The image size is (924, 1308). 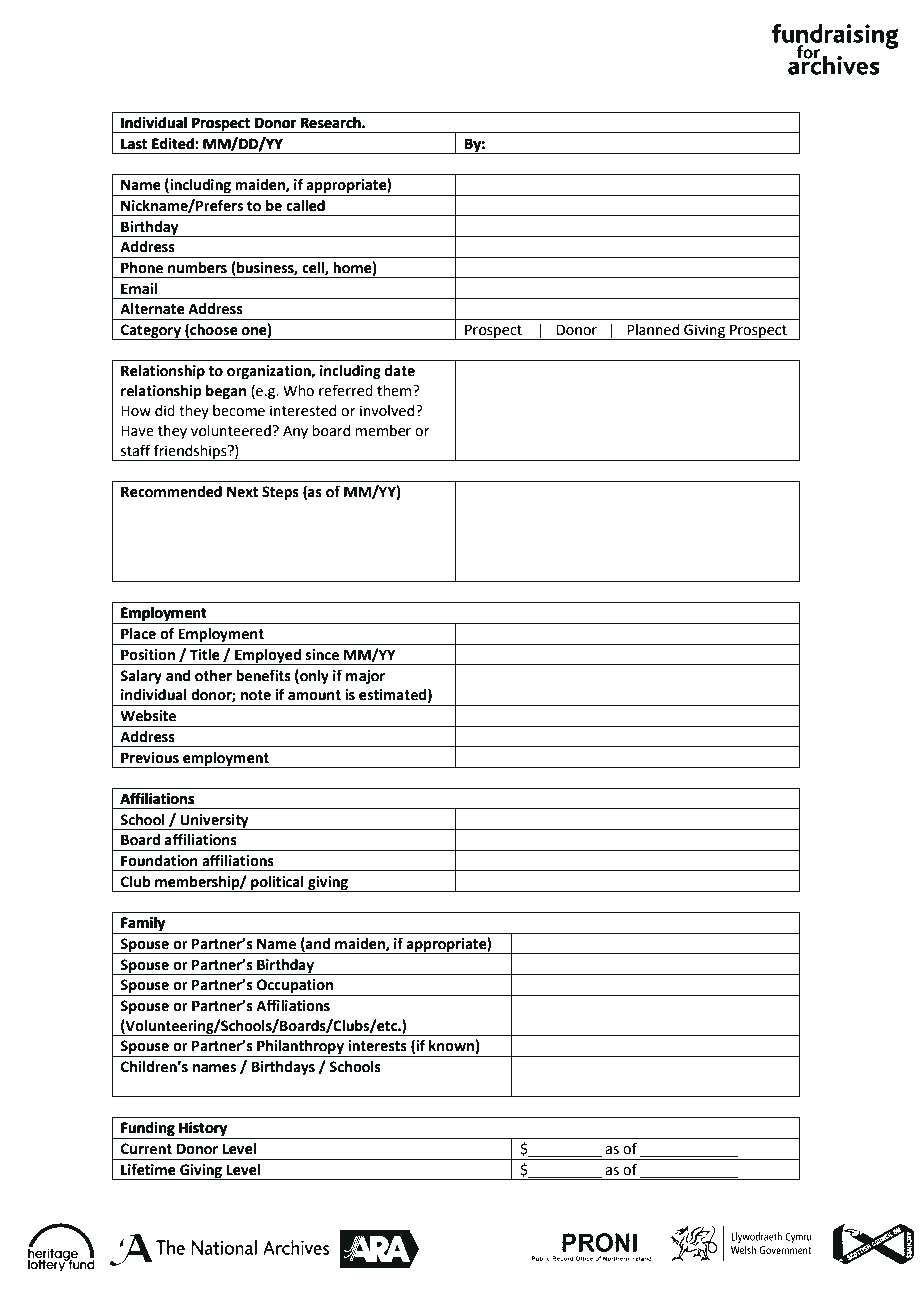 What do you see at coordinates (365, 677) in the screenshot?
I see `major` at bounding box center [365, 677].
